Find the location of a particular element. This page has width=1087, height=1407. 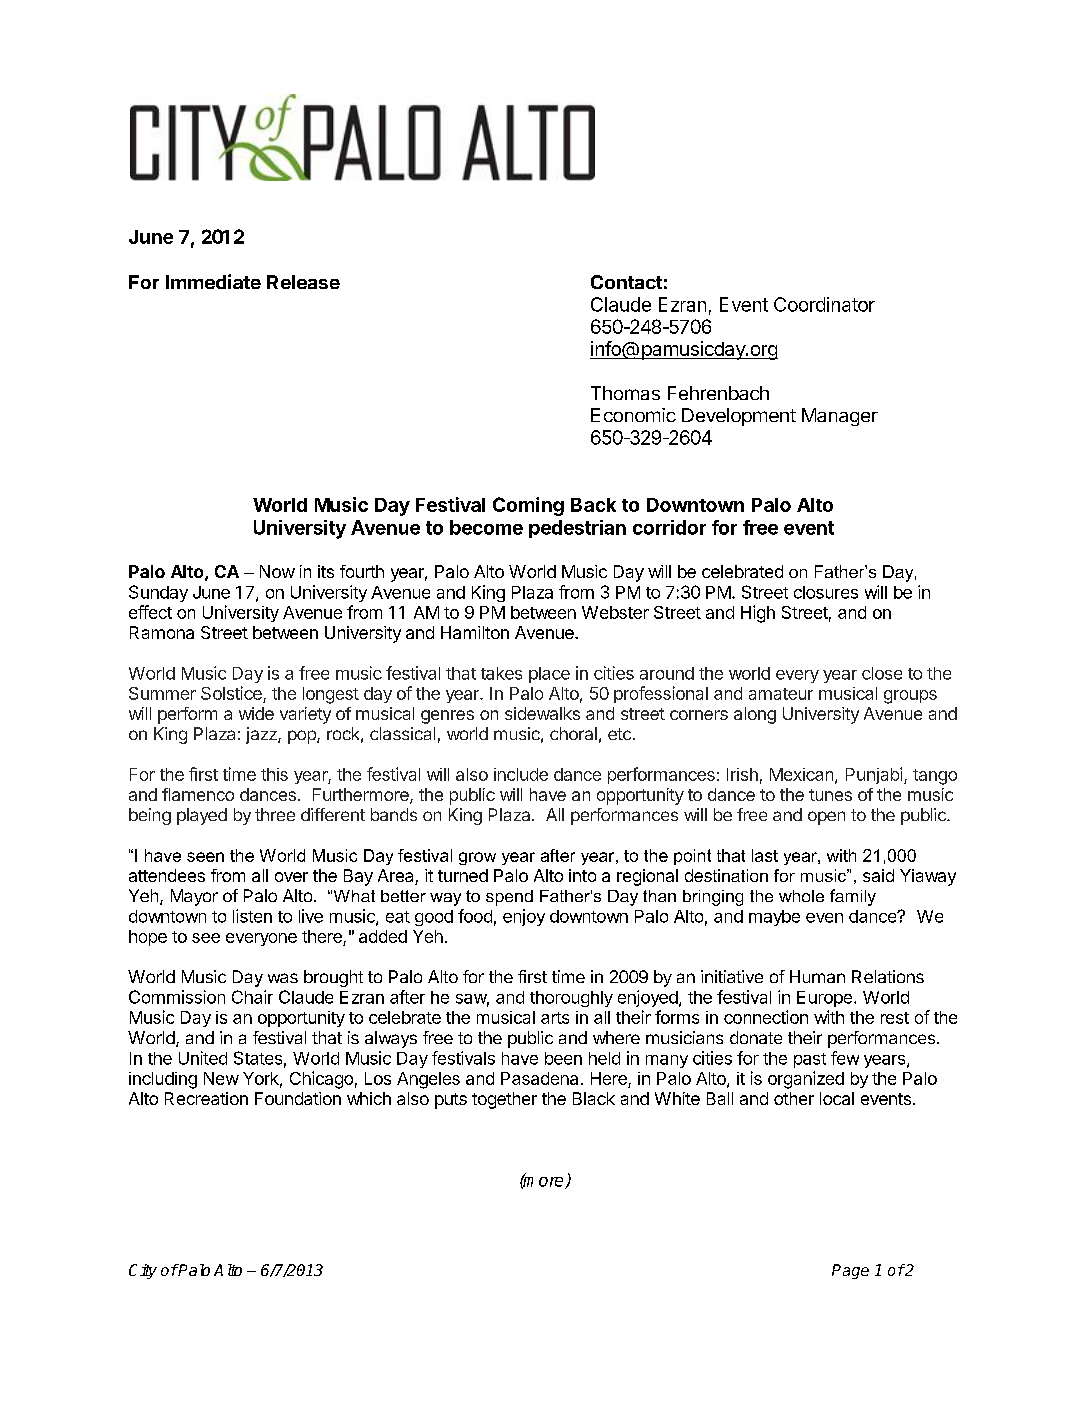

Coordinator is located at coordinates (824, 304).
